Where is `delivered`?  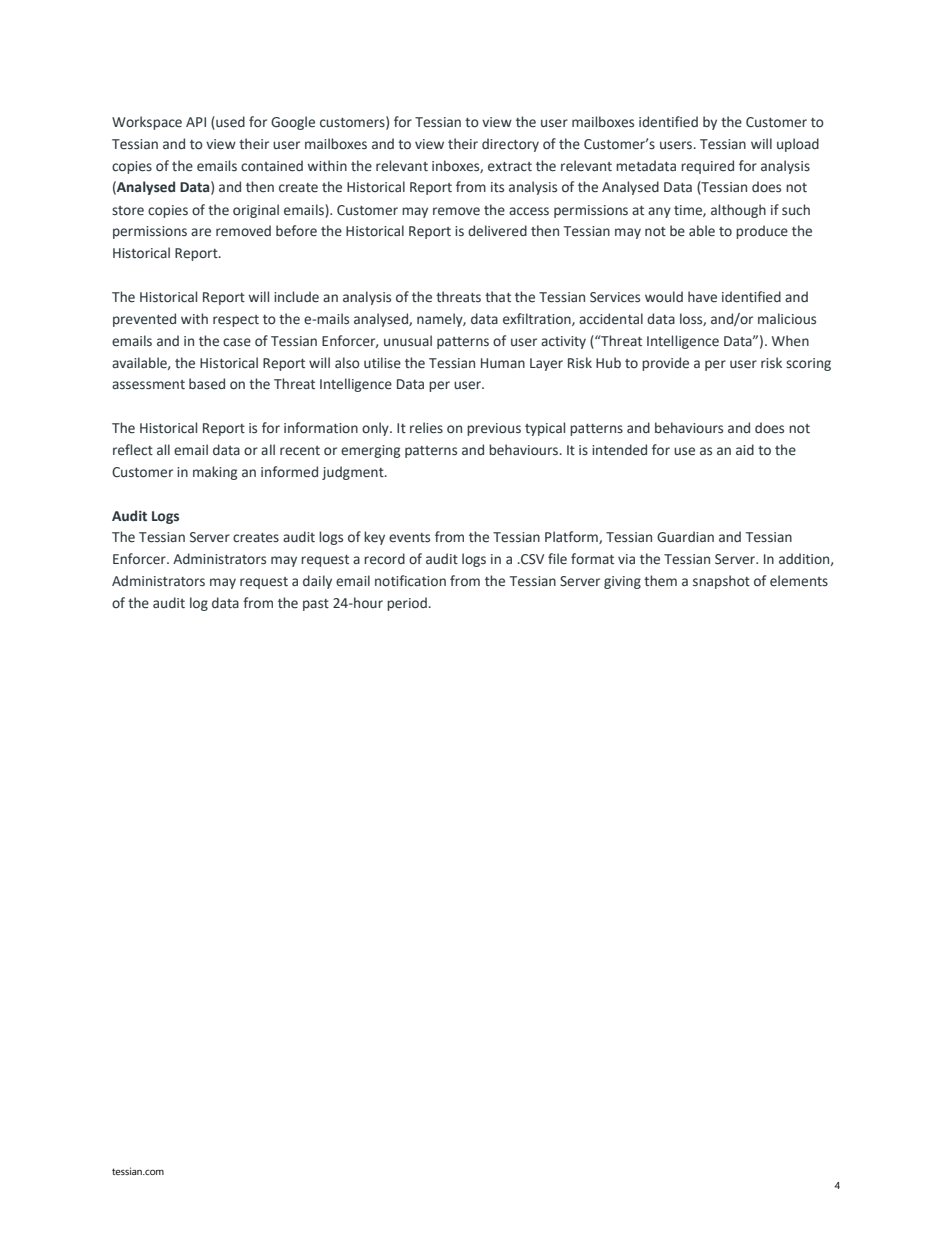
delivered is located at coordinates (497, 231).
